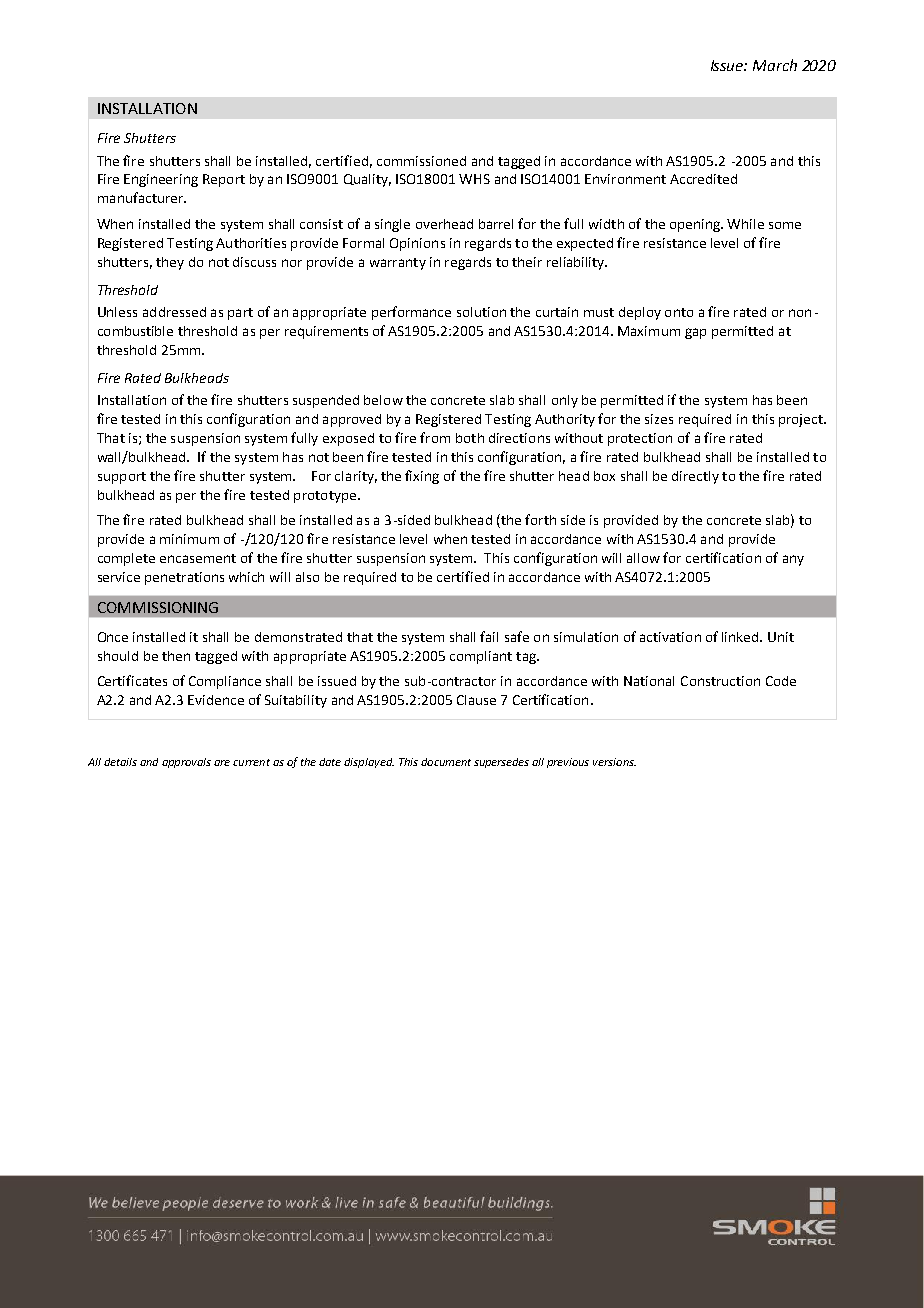 The image size is (924, 1308). What do you see at coordinates (421, 161) in the page?
I see `commissioned` at bounding box center [421, 161].
